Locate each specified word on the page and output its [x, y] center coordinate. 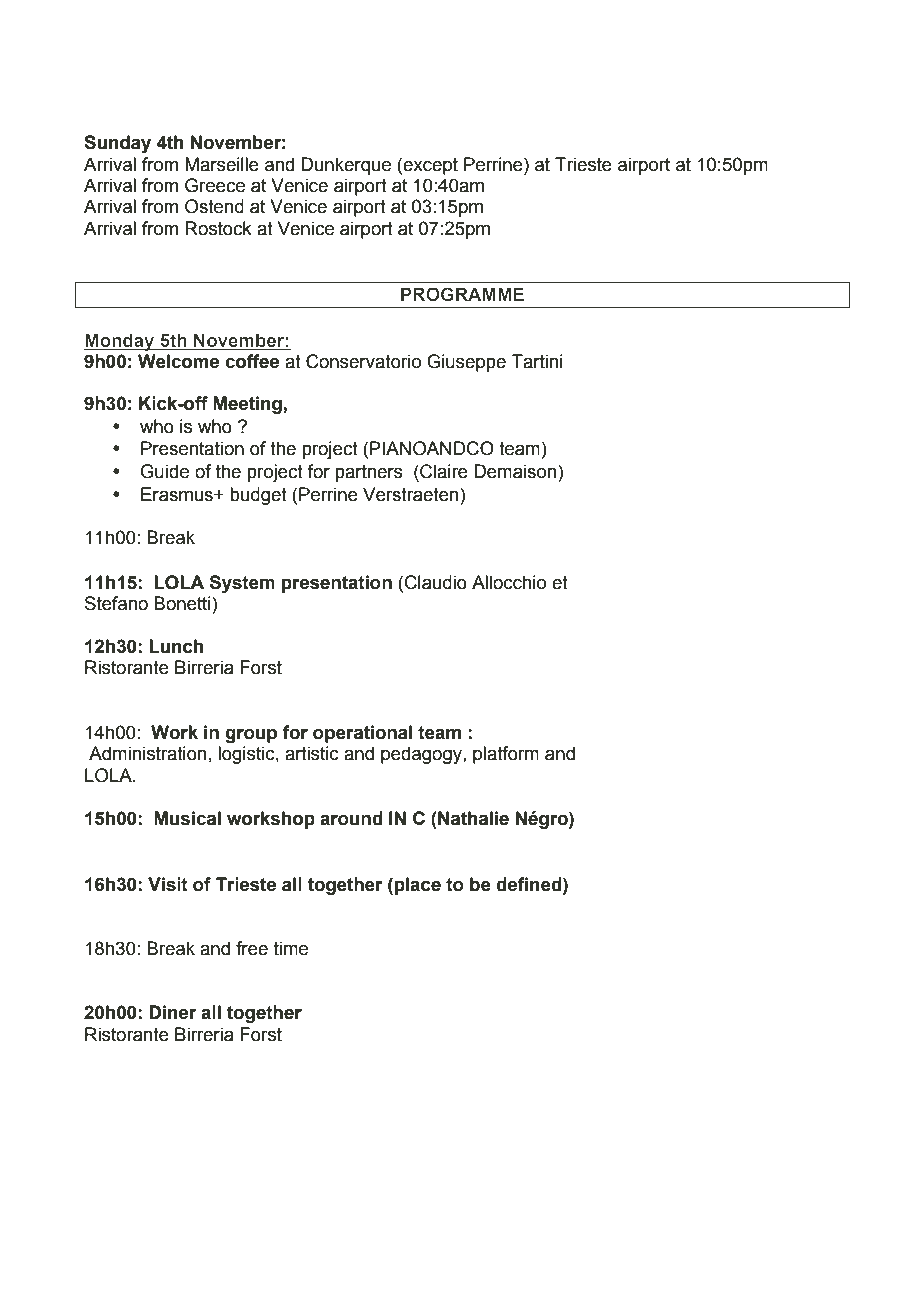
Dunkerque [346, 166]
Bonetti [183, 603]
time [291, 948]
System [242, 584]
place [417, 886]
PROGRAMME [462, 294]
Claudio [436, 582]
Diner [172, 1012]
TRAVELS [127, 99]
